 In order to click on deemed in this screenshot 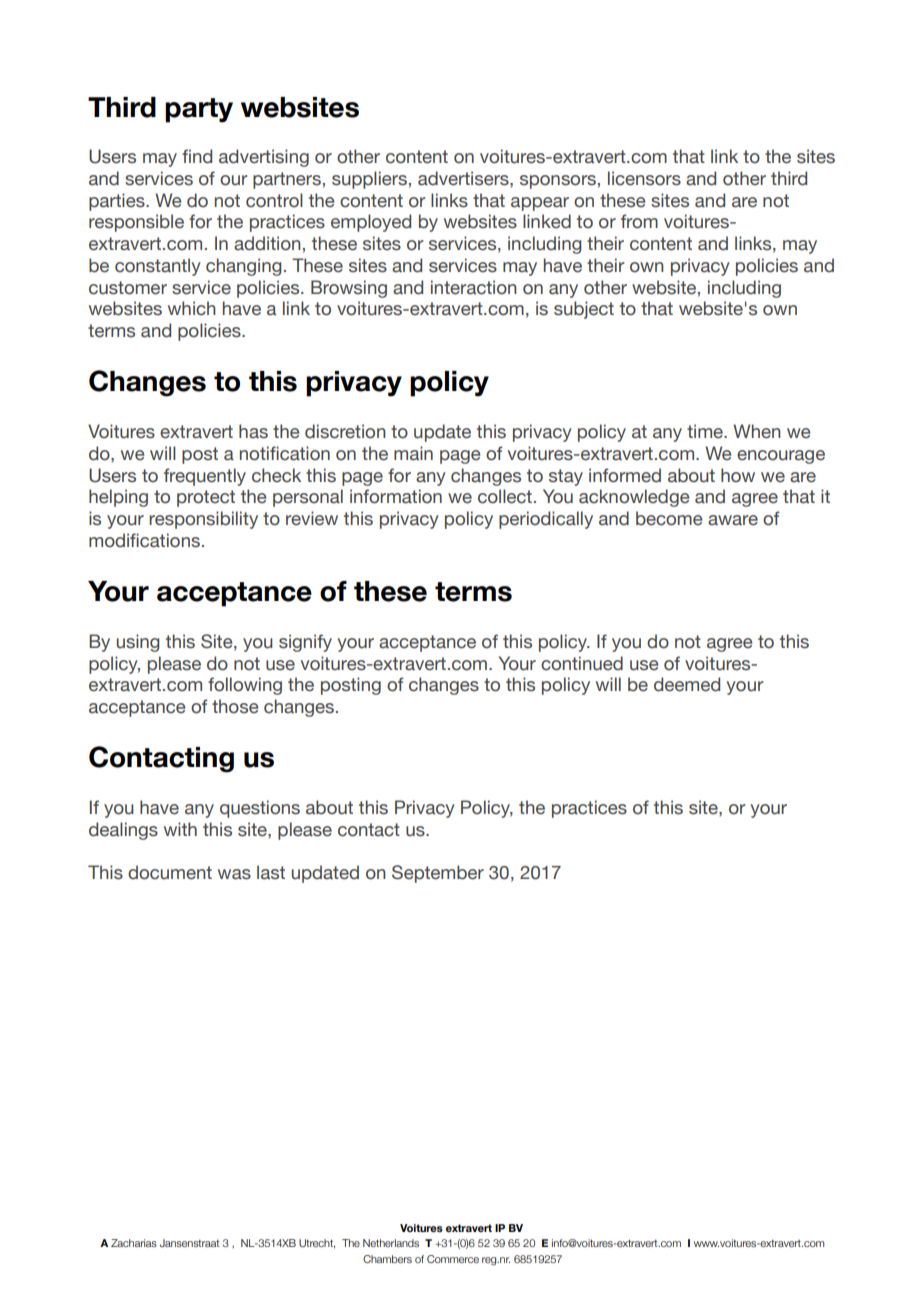, I will do `click(687, 684)`.
